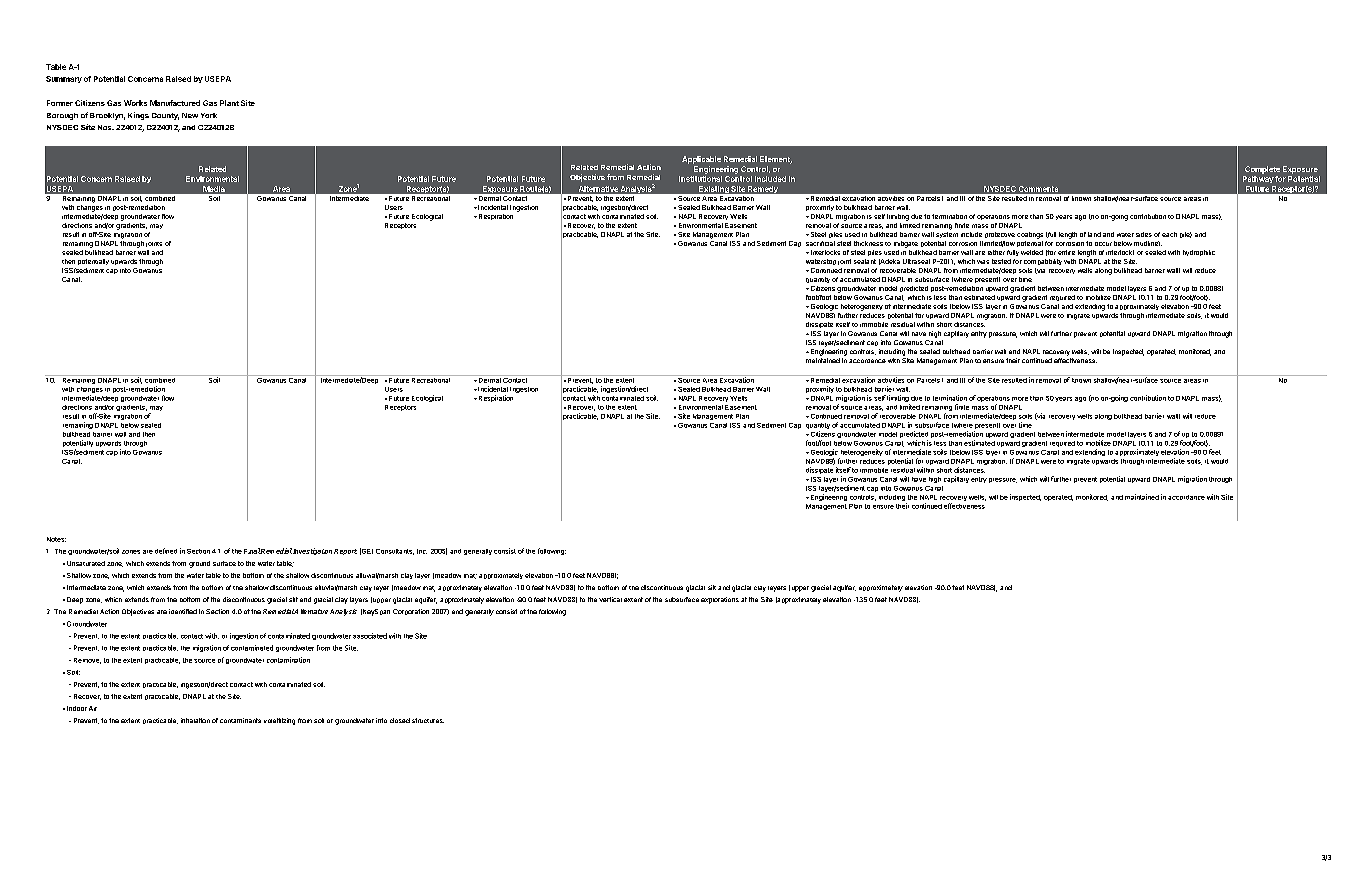  I want to click on Consultants, so click(395, 552).
